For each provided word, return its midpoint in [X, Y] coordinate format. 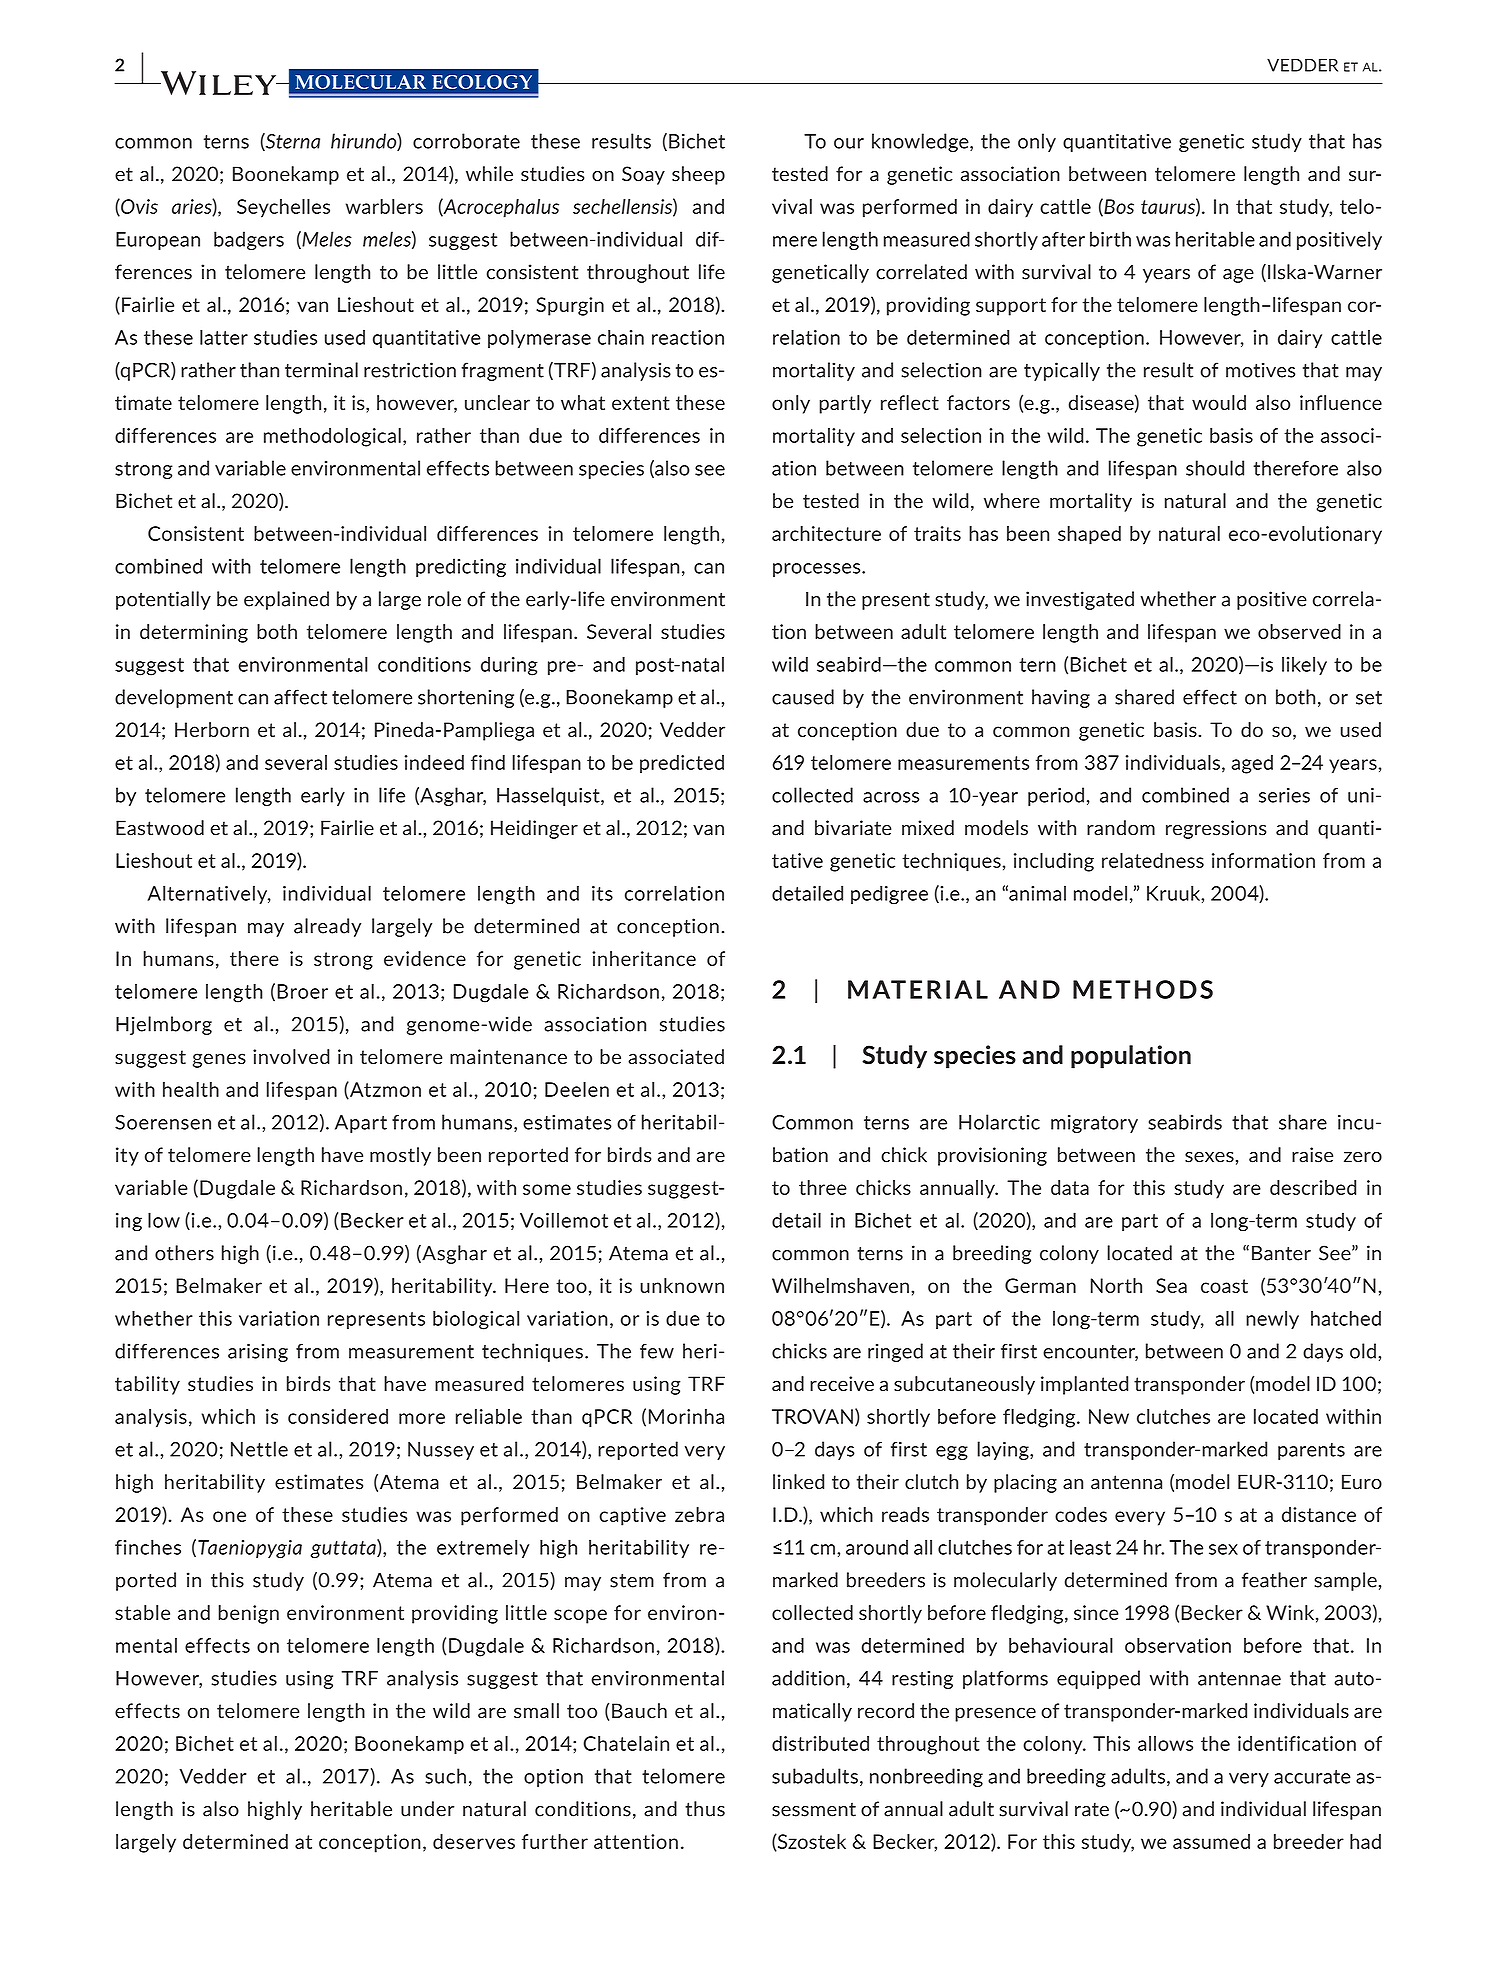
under [427, 1809]
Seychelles [283, 208]
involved [291, 1056]
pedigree [889, 895]
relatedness [1153, 860]
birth [1110, 239]
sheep [698, 175]
